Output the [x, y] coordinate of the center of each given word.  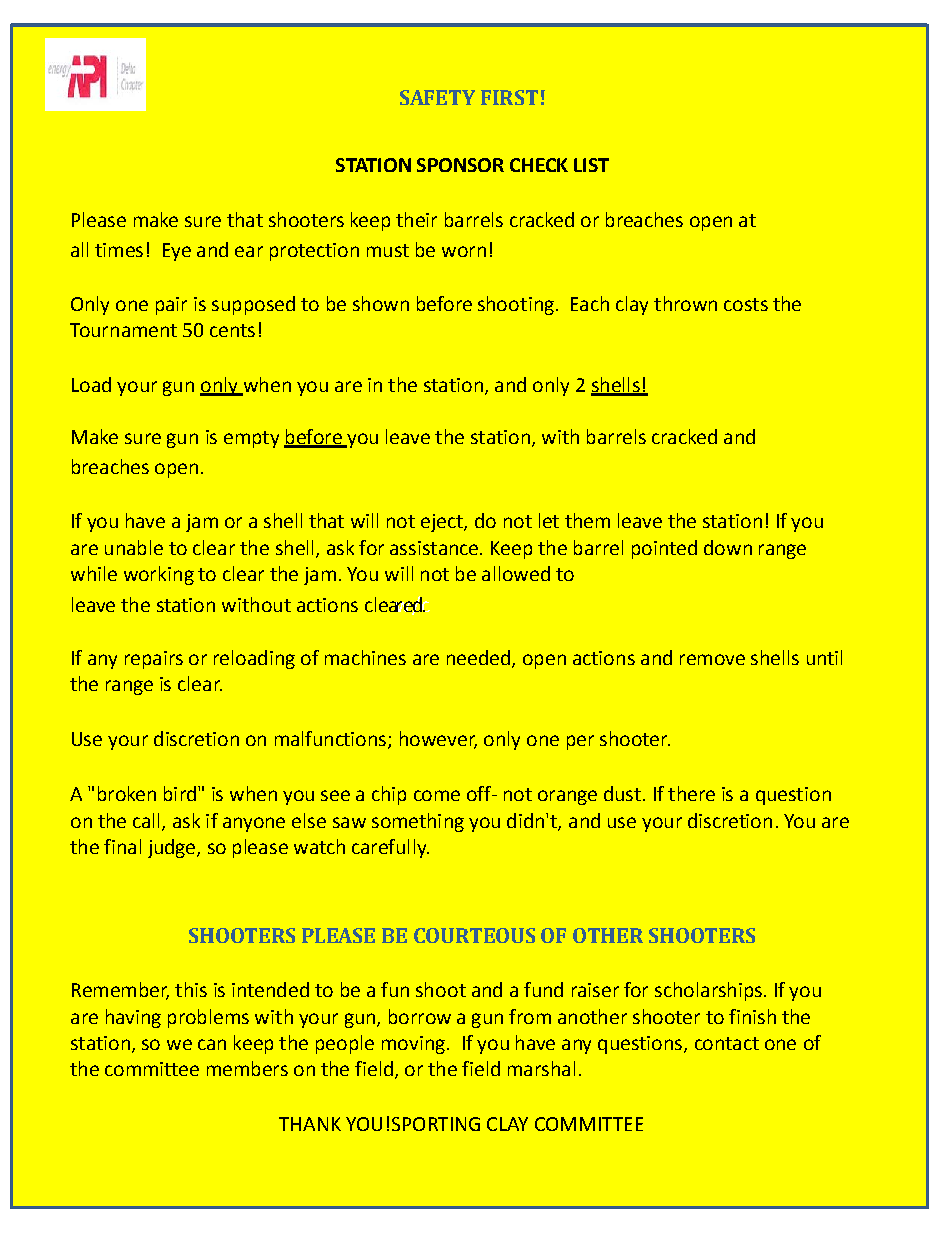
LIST [591, 165]
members [247, 1068]
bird [180, 793]
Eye [177, 252]
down [728, 547]
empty [251, 439]
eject [443, 523]
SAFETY [437, 97]
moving [413, 1045]
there [691, 793]
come [437, 795]
